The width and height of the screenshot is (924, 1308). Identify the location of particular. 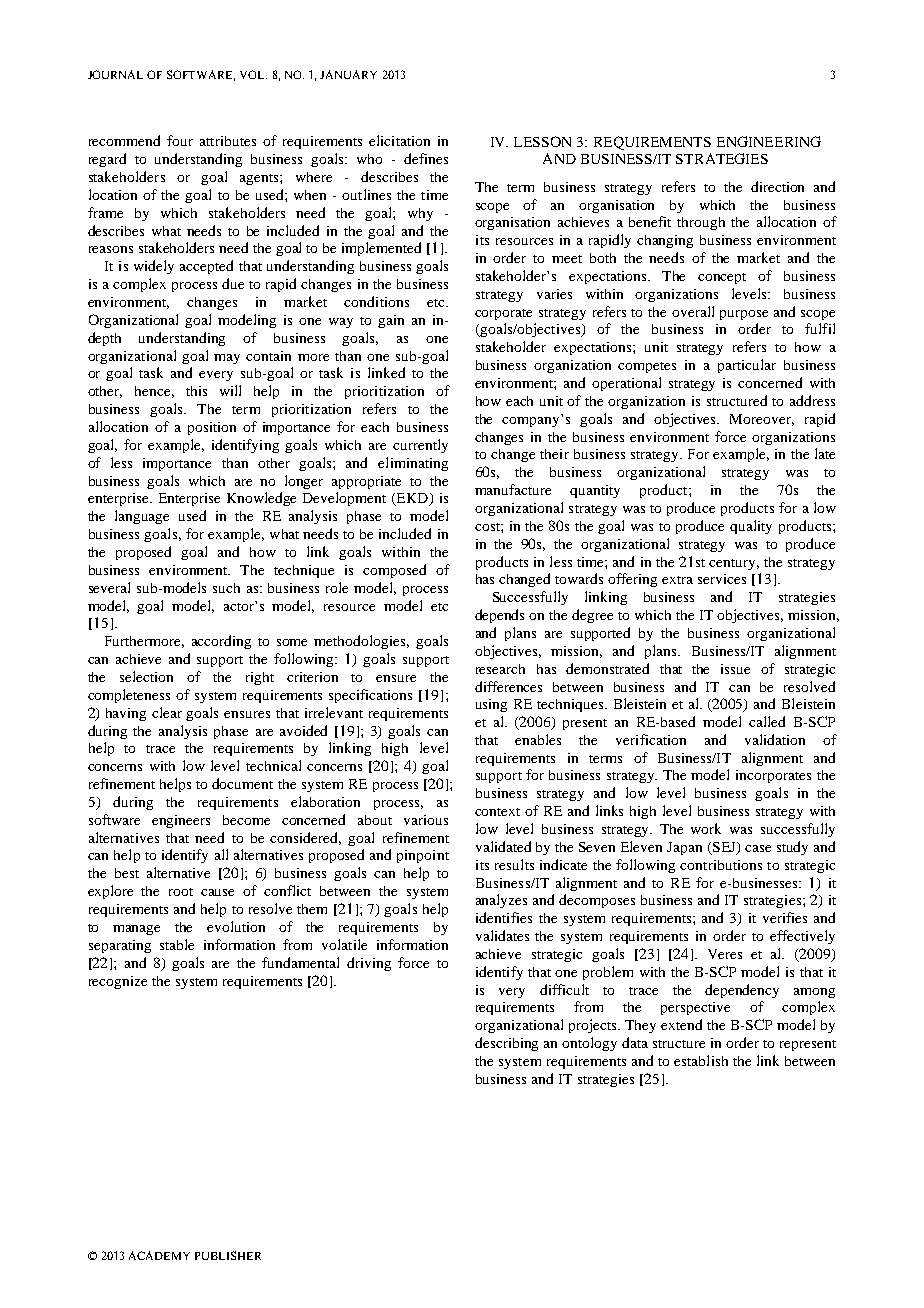
(747, 366).
